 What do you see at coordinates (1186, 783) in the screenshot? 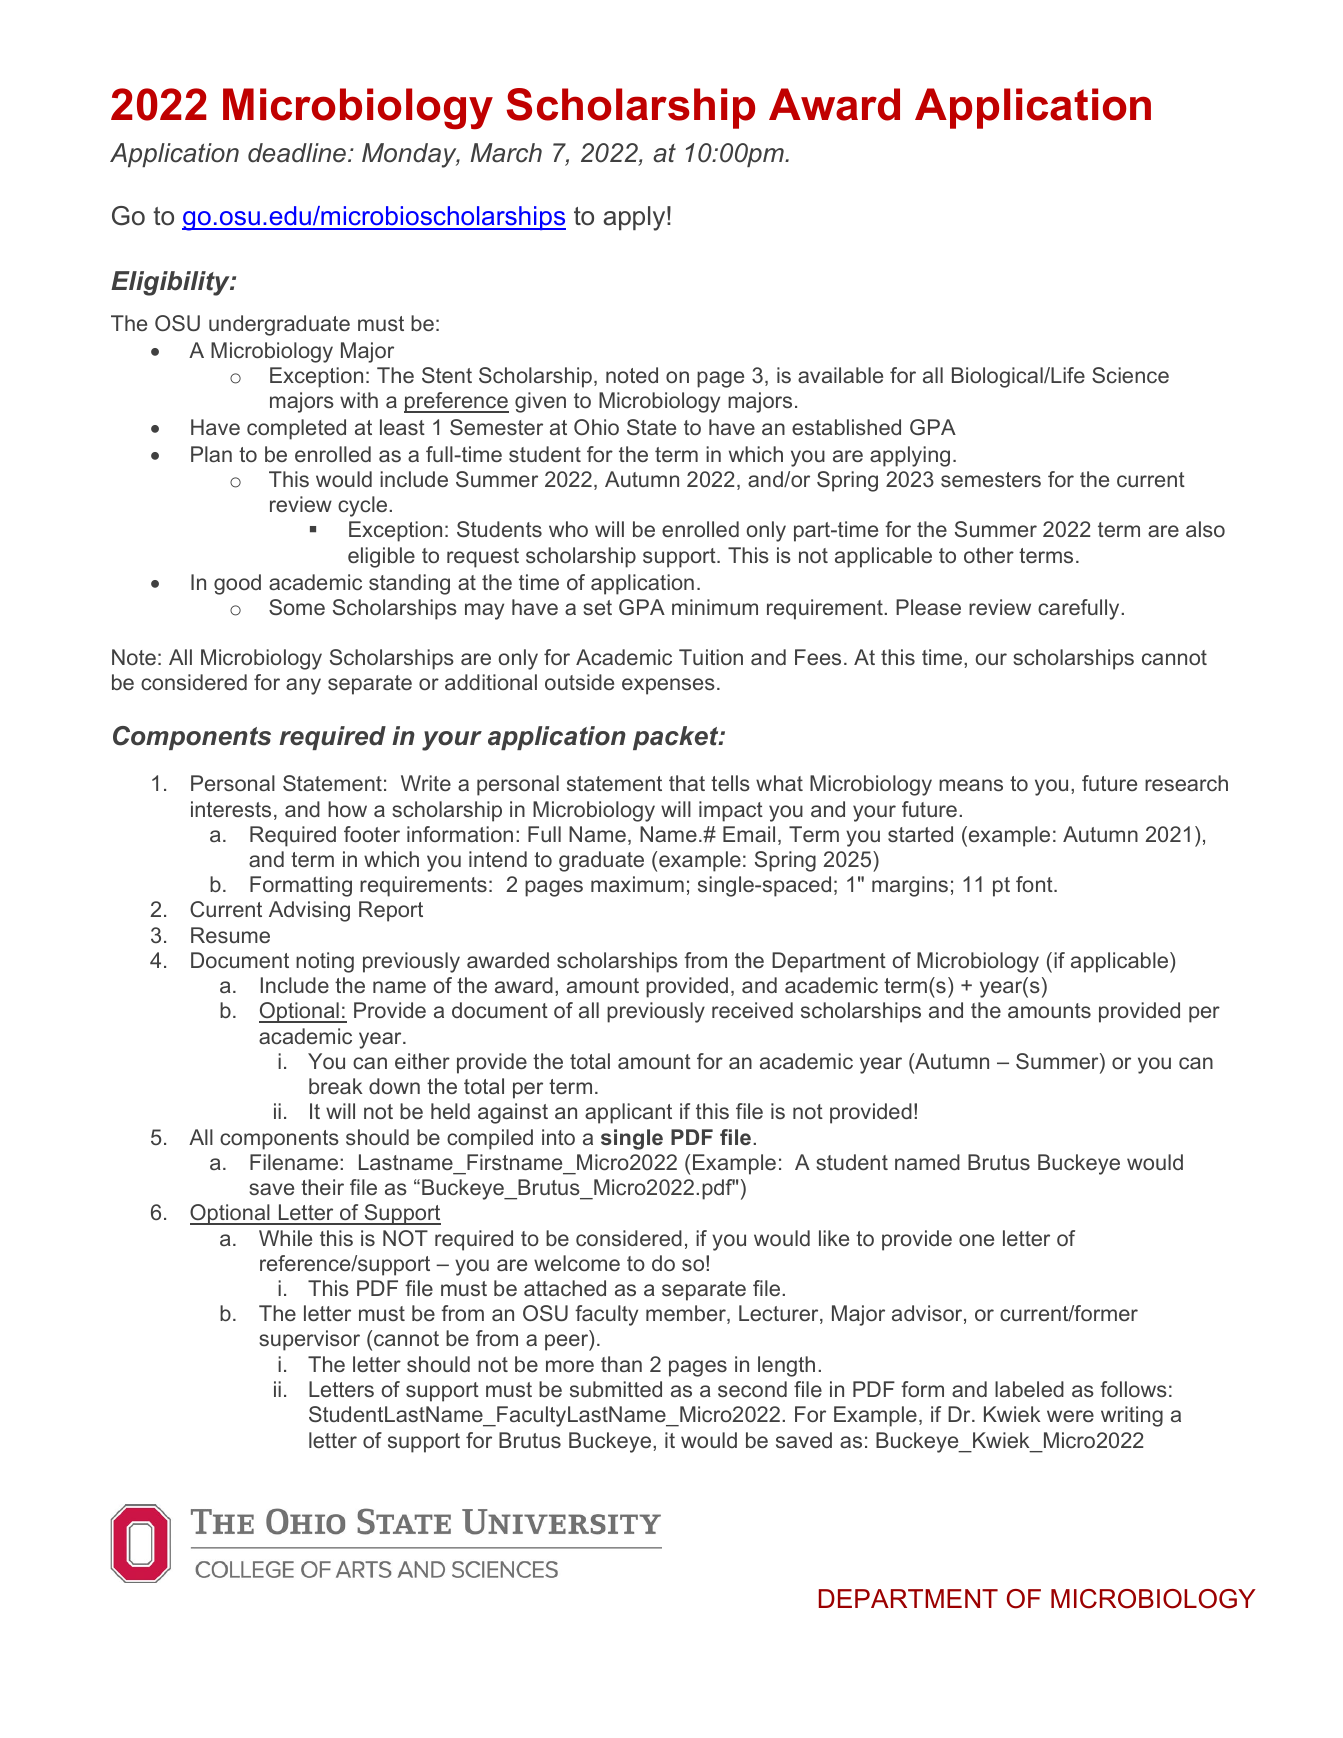
I see `research` at bounding box center [1186, 783].
